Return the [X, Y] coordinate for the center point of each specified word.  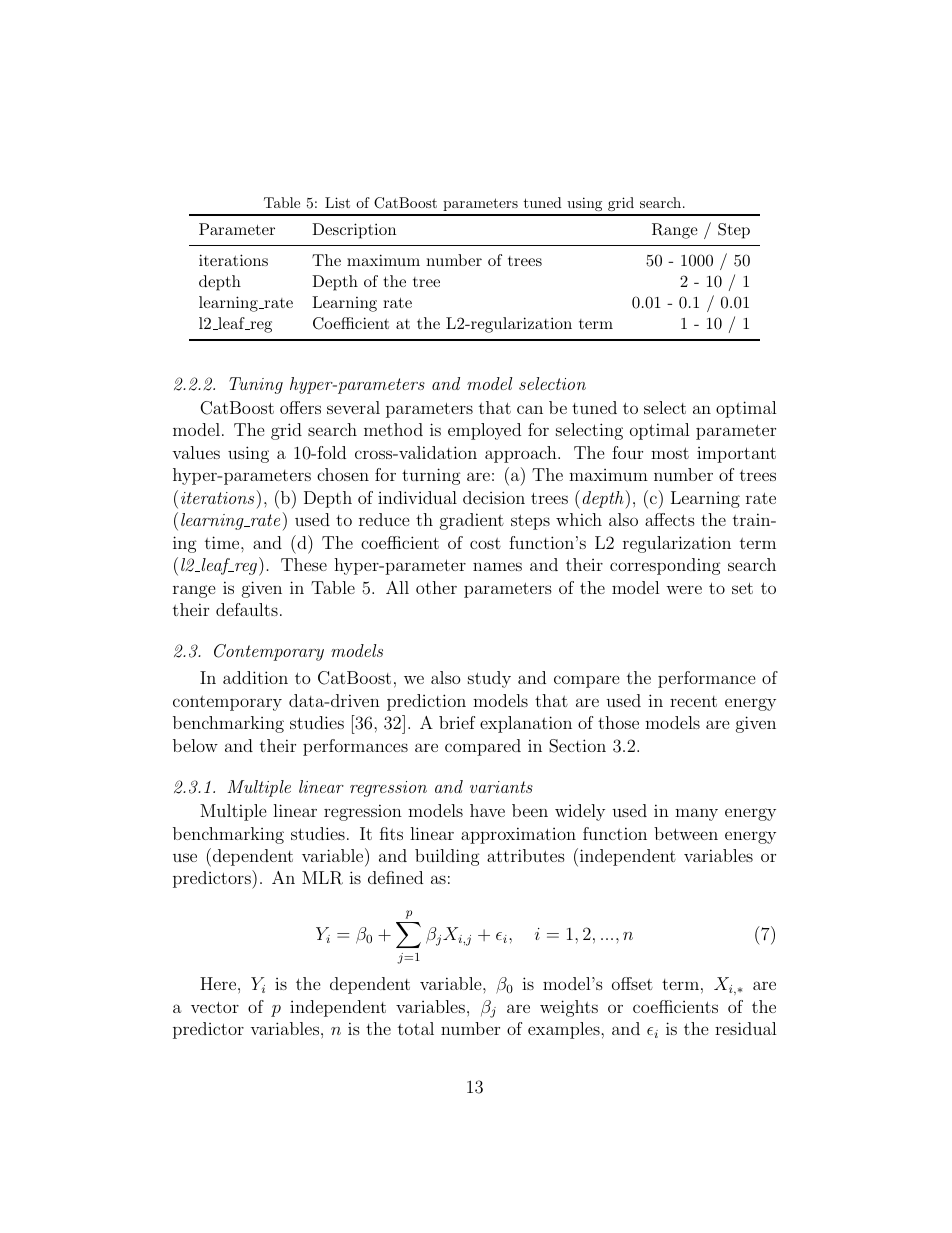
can [530, 409]
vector [215, 1007]
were [684, 589]
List [337, 202]
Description [354, 231]
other [436, 587]
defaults [247, 609]
